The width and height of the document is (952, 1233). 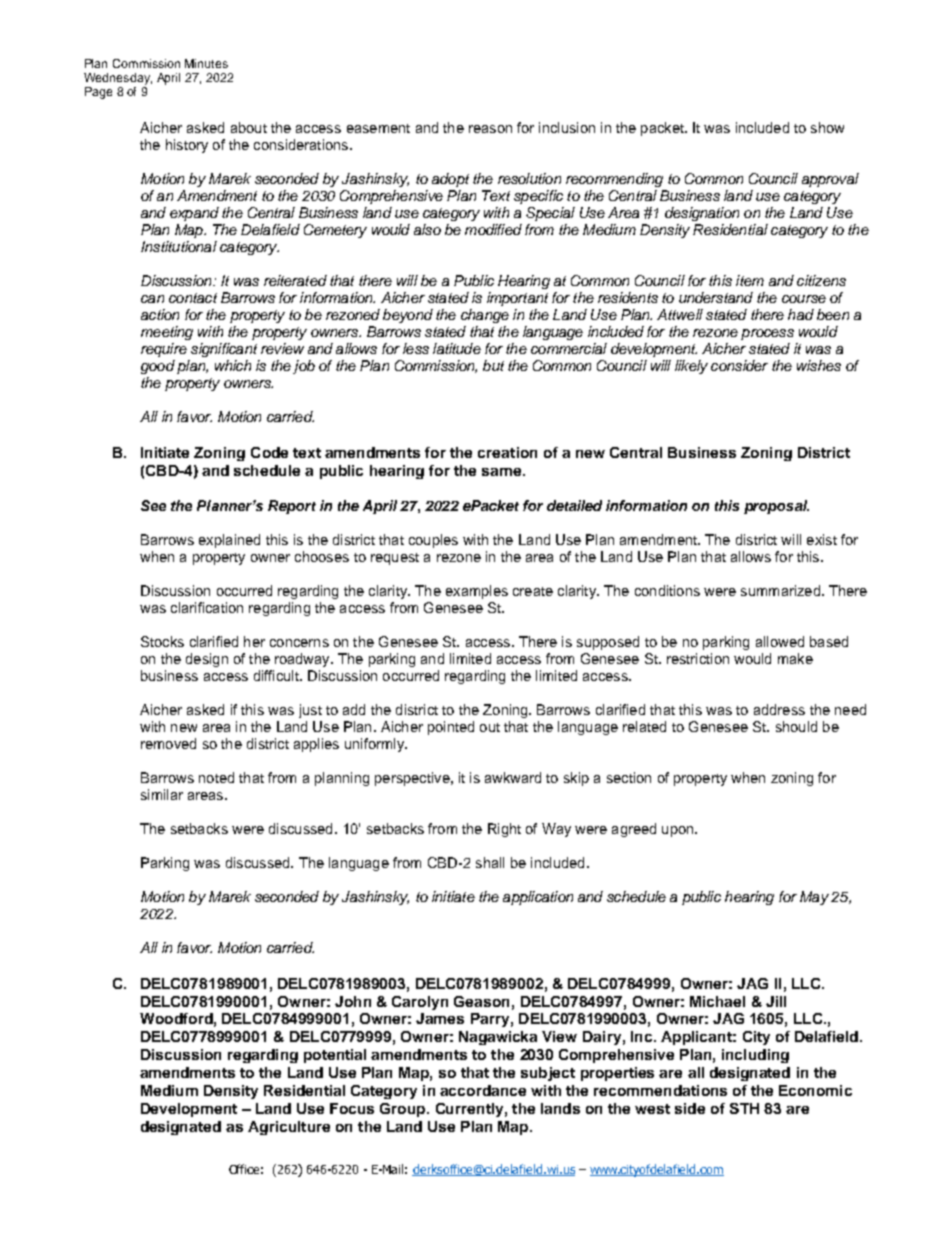 What do you see at coordinates (827, 127) in the document?
I see `show` at bounding box center [827, 127].
